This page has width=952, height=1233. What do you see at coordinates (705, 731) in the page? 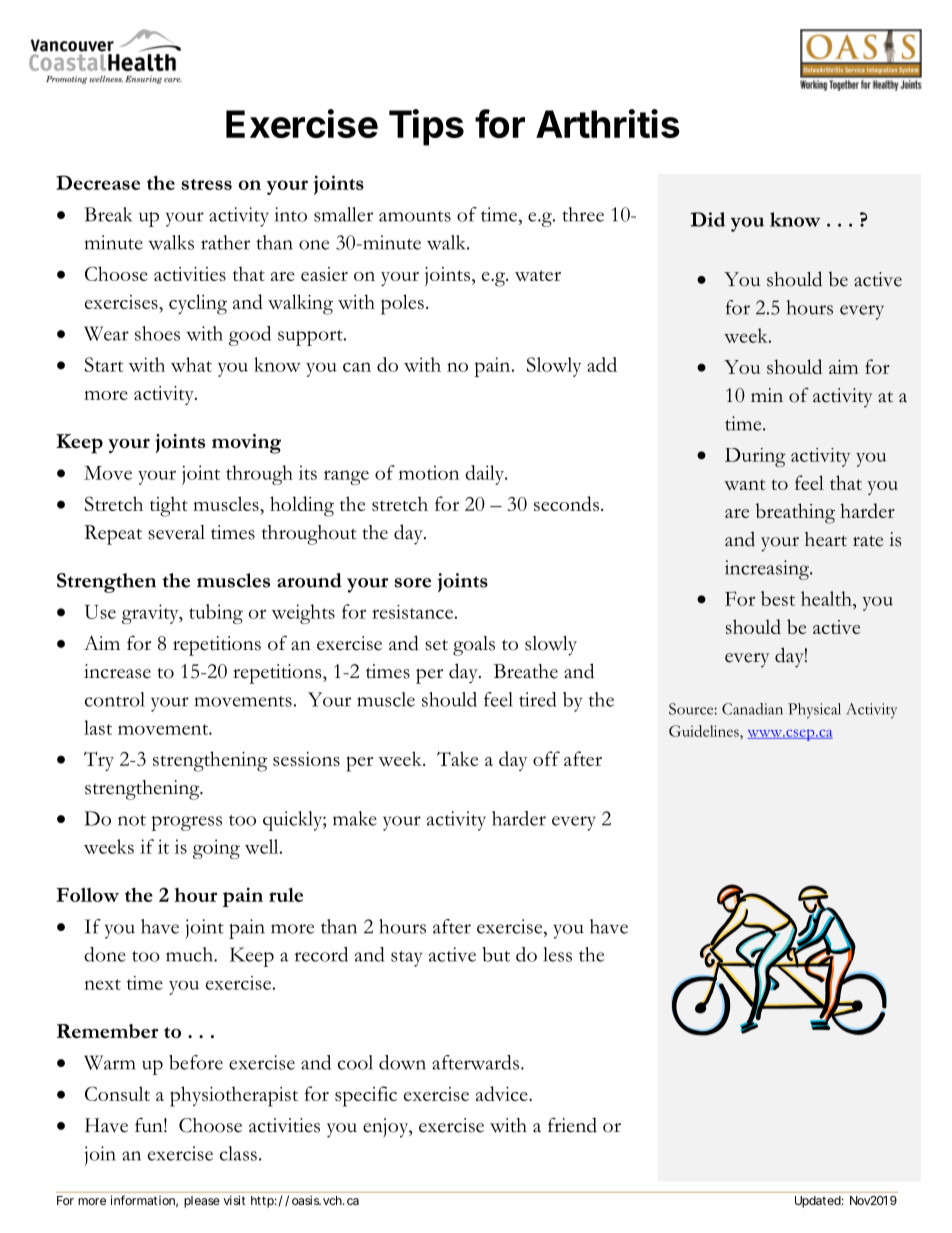
I see `Guidelines` at bounding box center [705, 731].
